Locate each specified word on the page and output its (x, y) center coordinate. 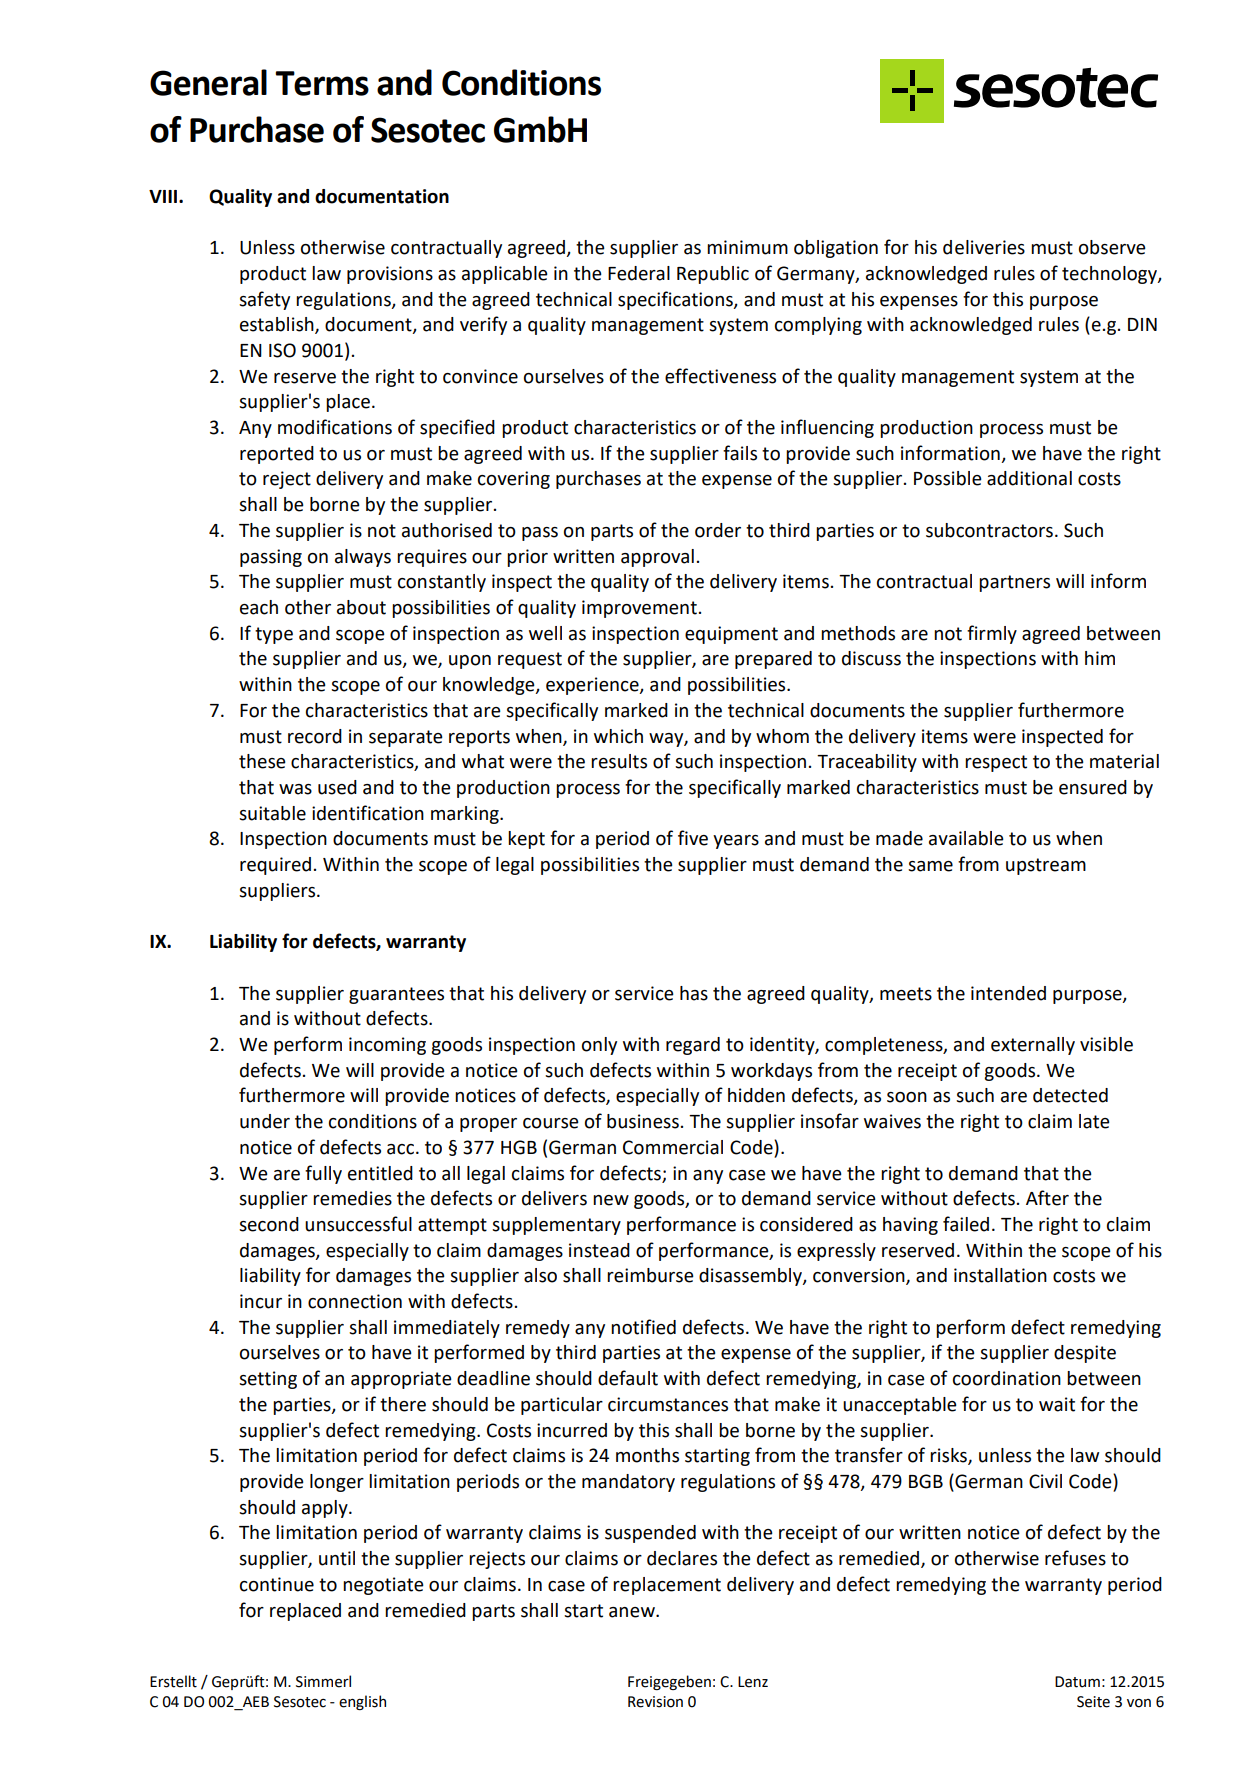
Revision (655, 1702)
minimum (747, 247)
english (362, 1702)
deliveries (984, 247)
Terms (322, 83)
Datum (1077, 1682)
